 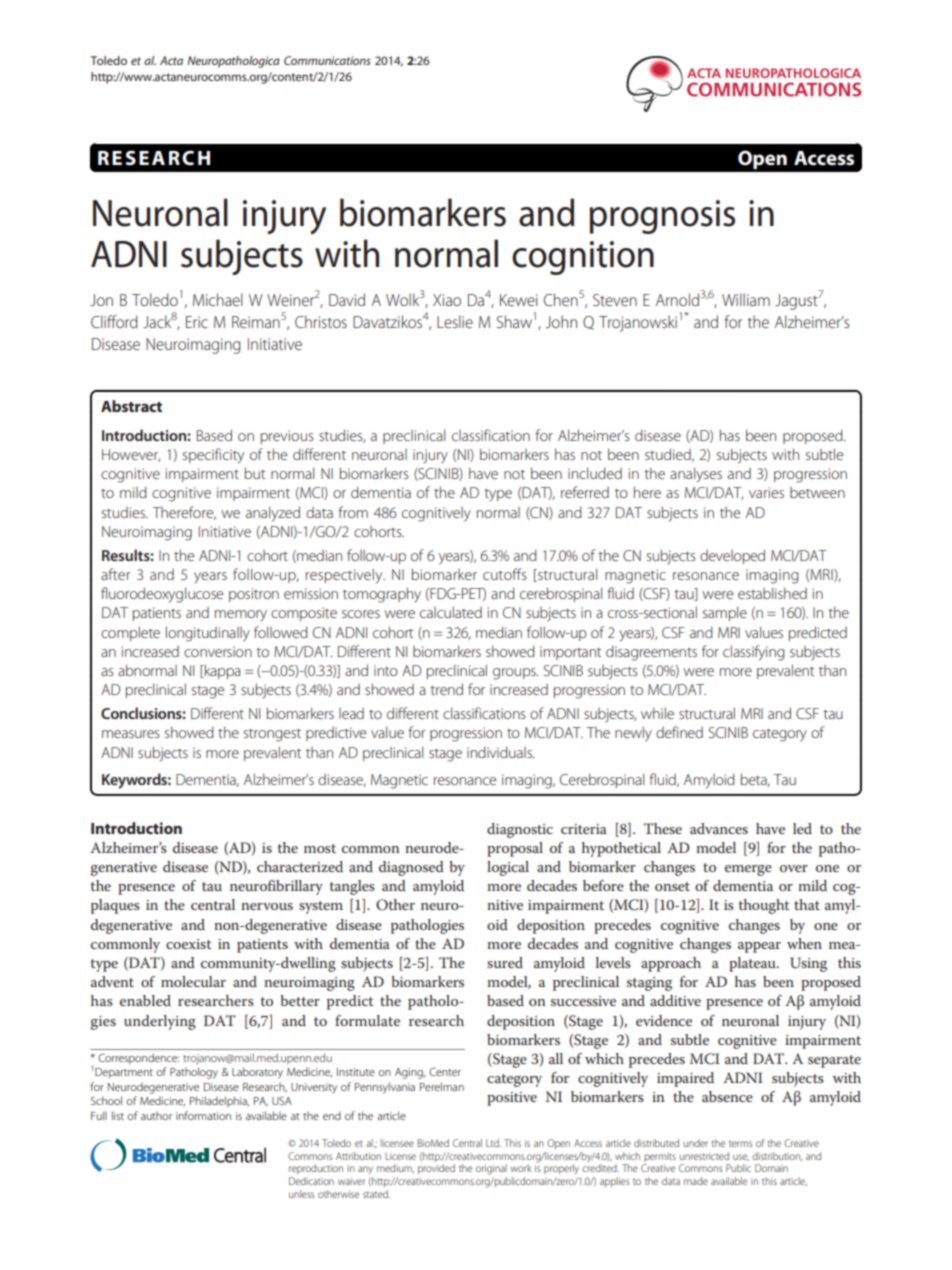 What do you see at coordinates (491, 1169) in the screenshot?
I see `original` at bounding box center [491, 1169].
